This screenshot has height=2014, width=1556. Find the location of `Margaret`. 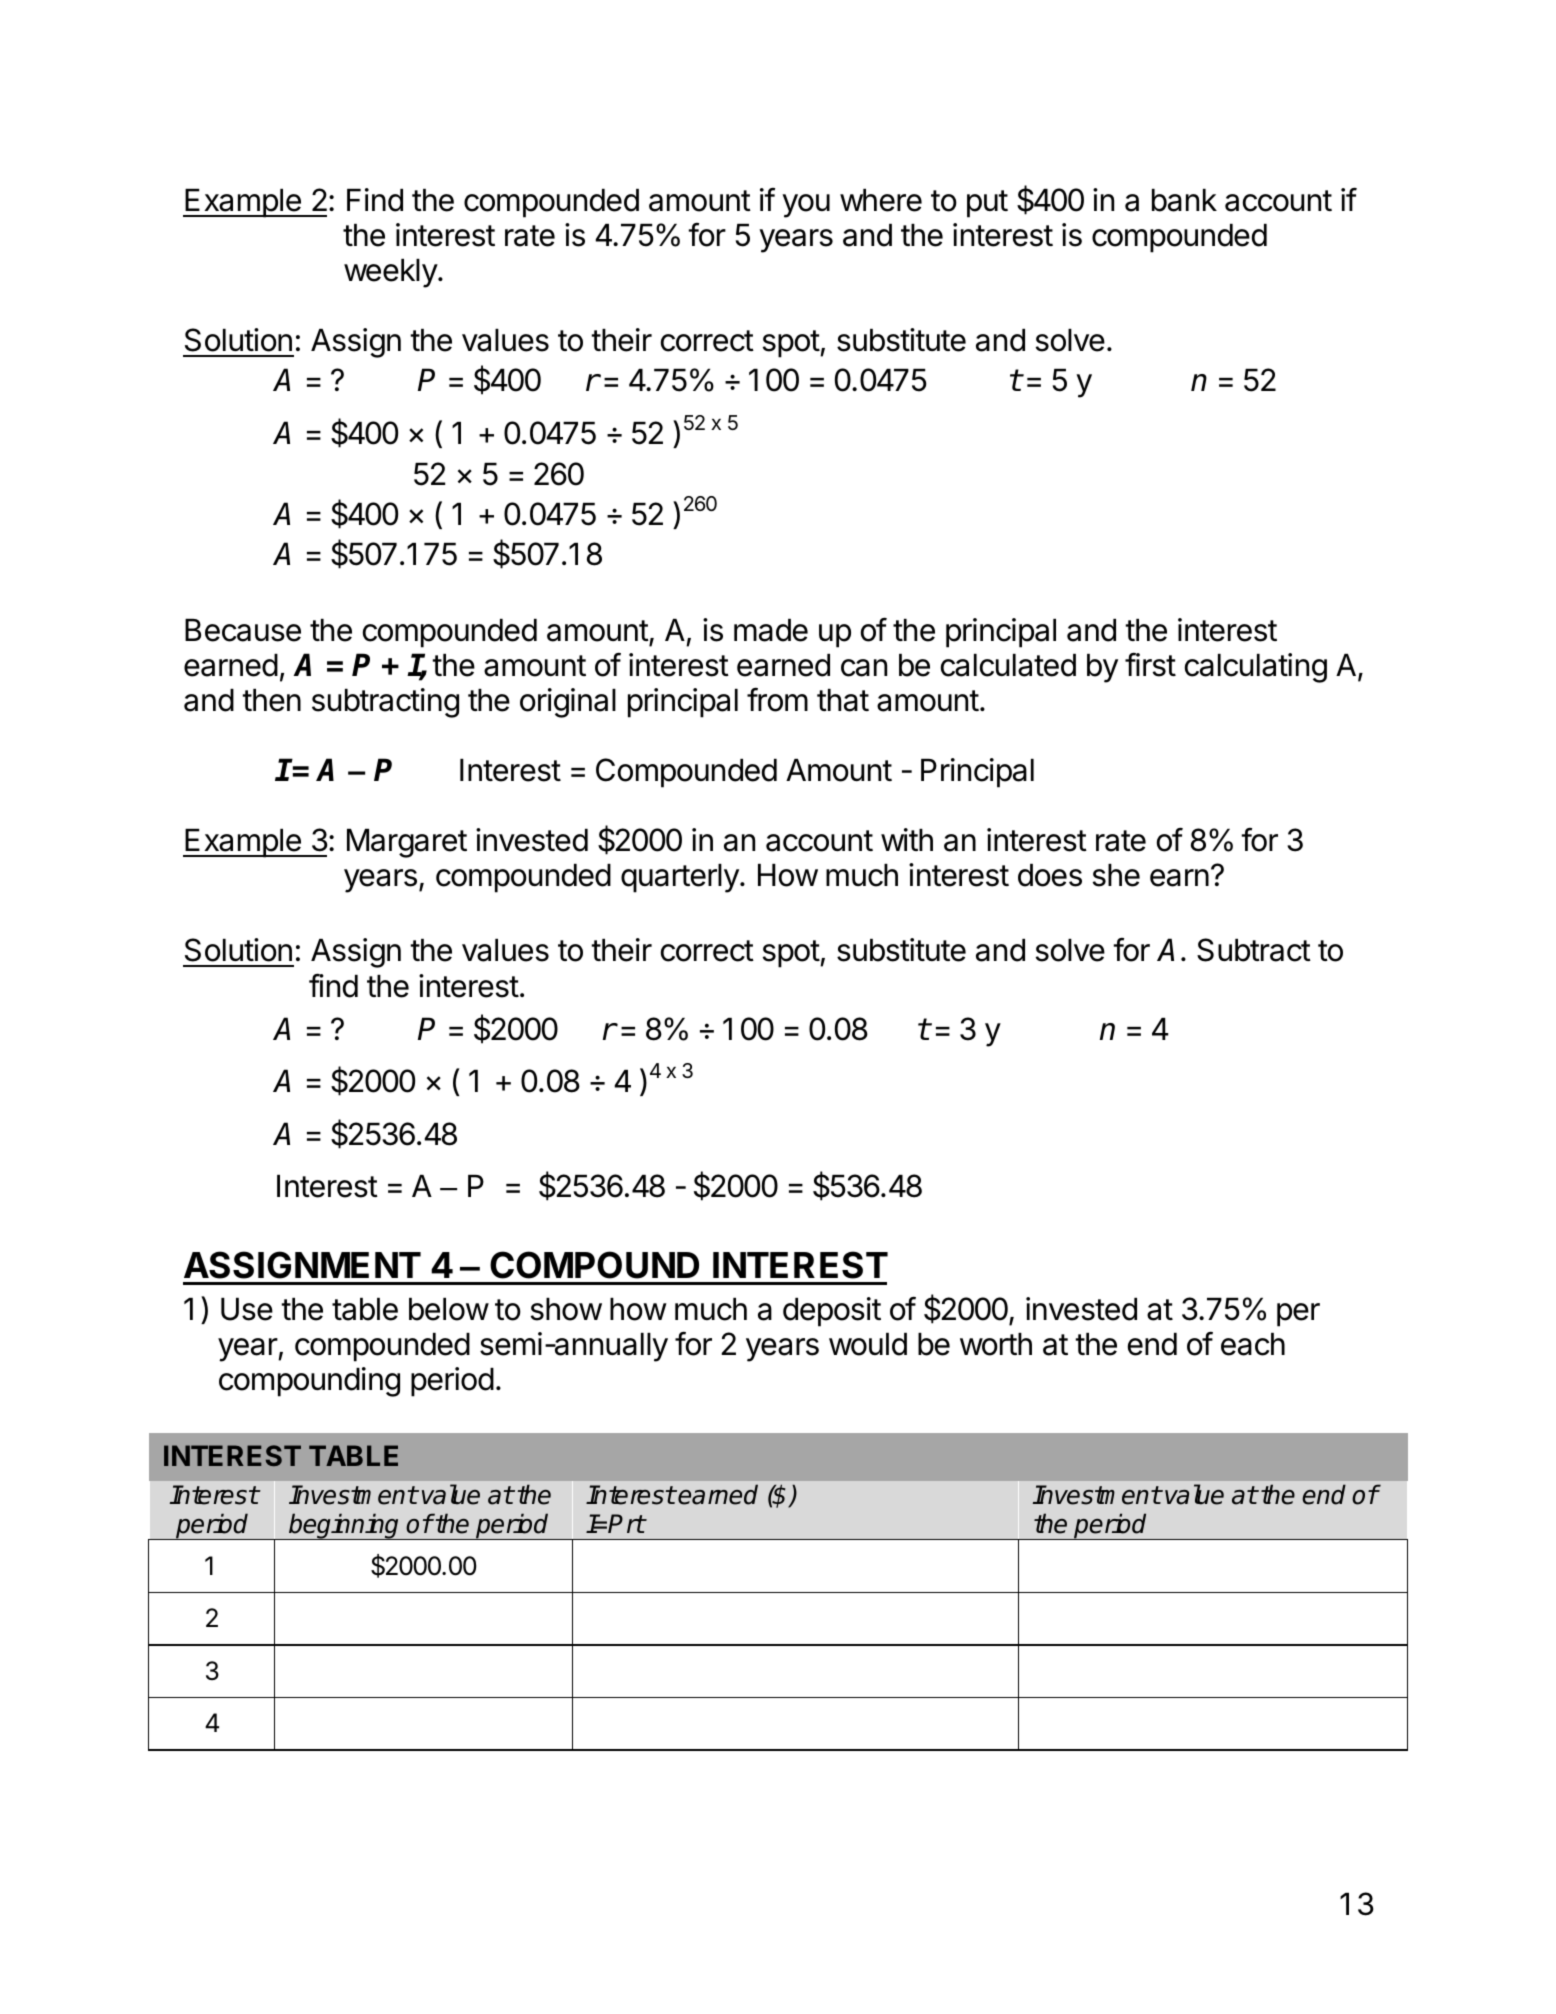

Margaret is located at coordinates (407, 843).
